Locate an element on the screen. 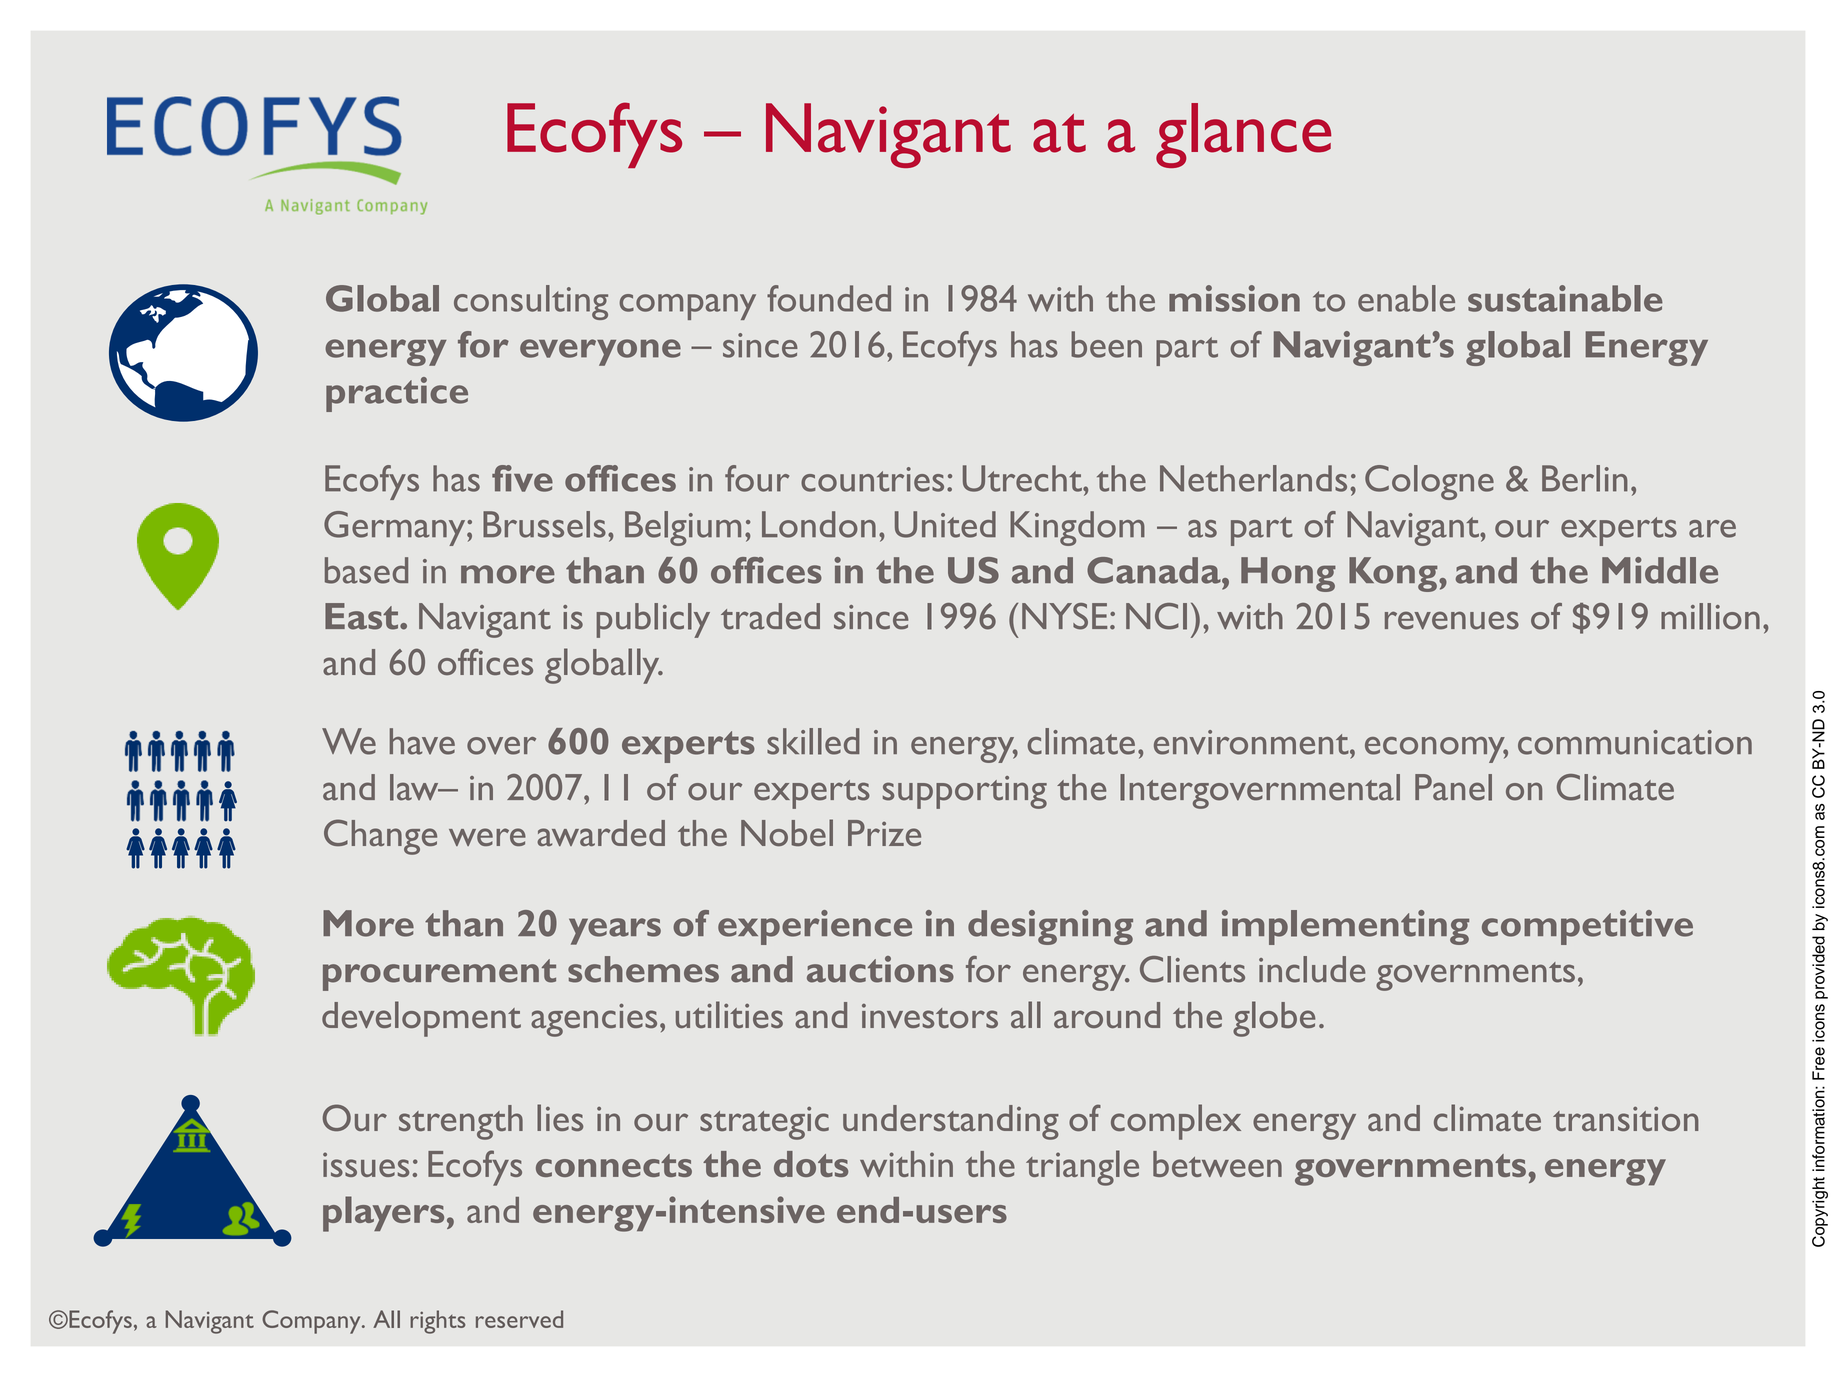 This screenshot has height=1377, width=1836. consulting is located at coordinates (531, 302).
